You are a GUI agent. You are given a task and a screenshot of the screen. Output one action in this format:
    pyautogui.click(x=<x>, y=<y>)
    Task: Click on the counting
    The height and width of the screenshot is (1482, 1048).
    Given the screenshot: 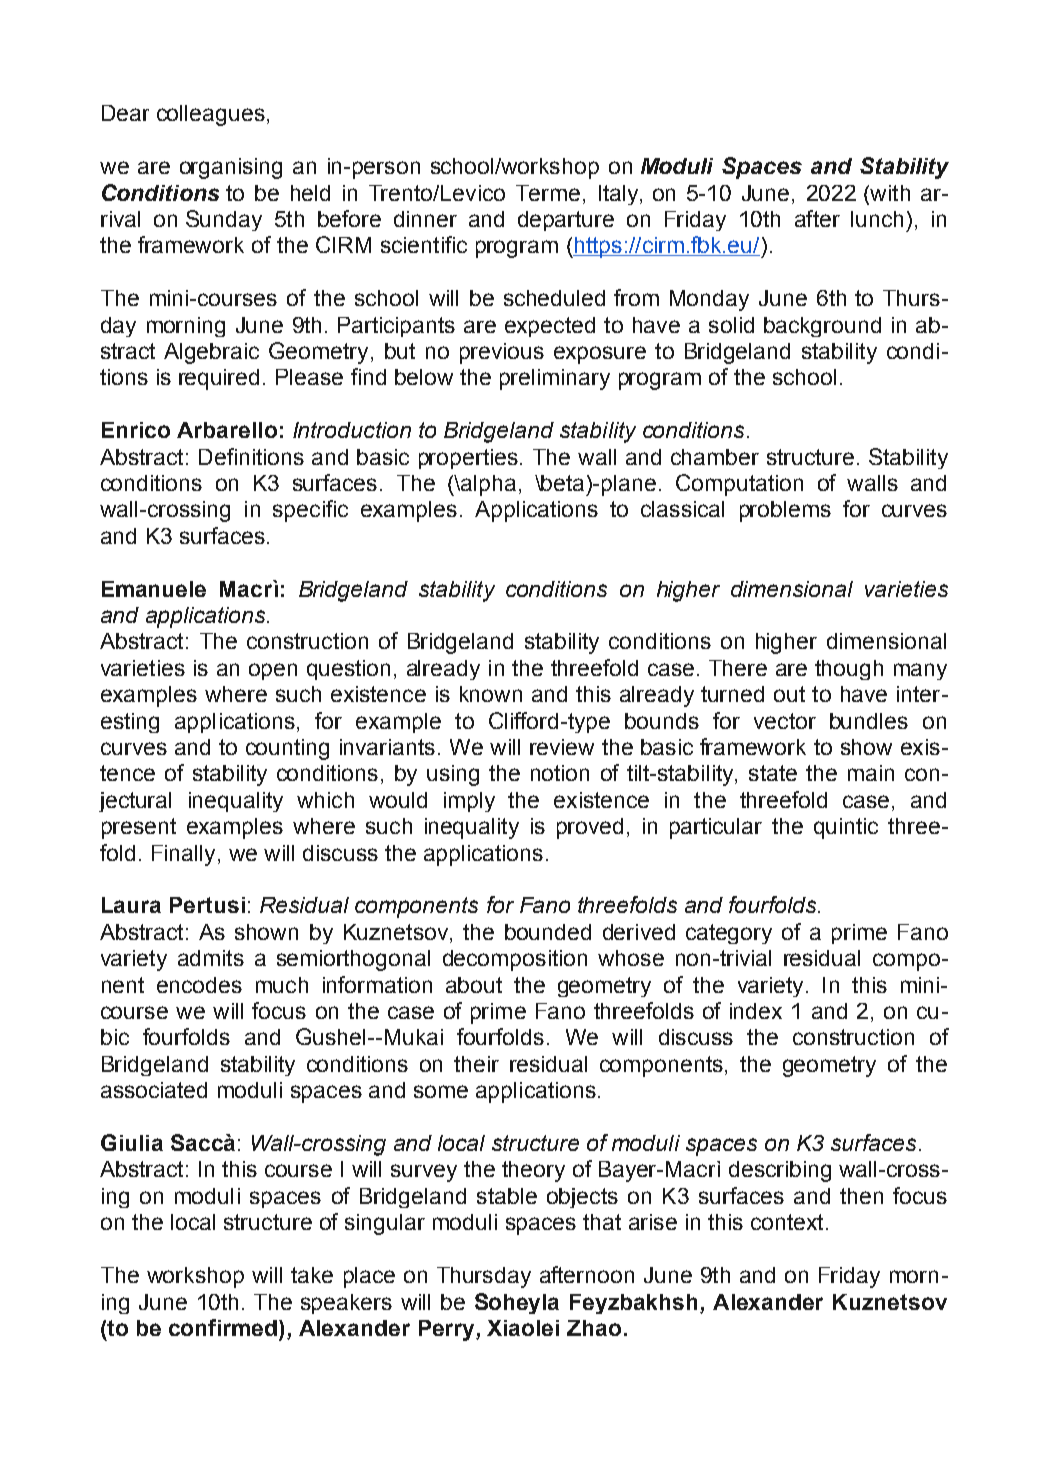 What is the action you would take?
    pyautogui.click(x=287, y=749)
